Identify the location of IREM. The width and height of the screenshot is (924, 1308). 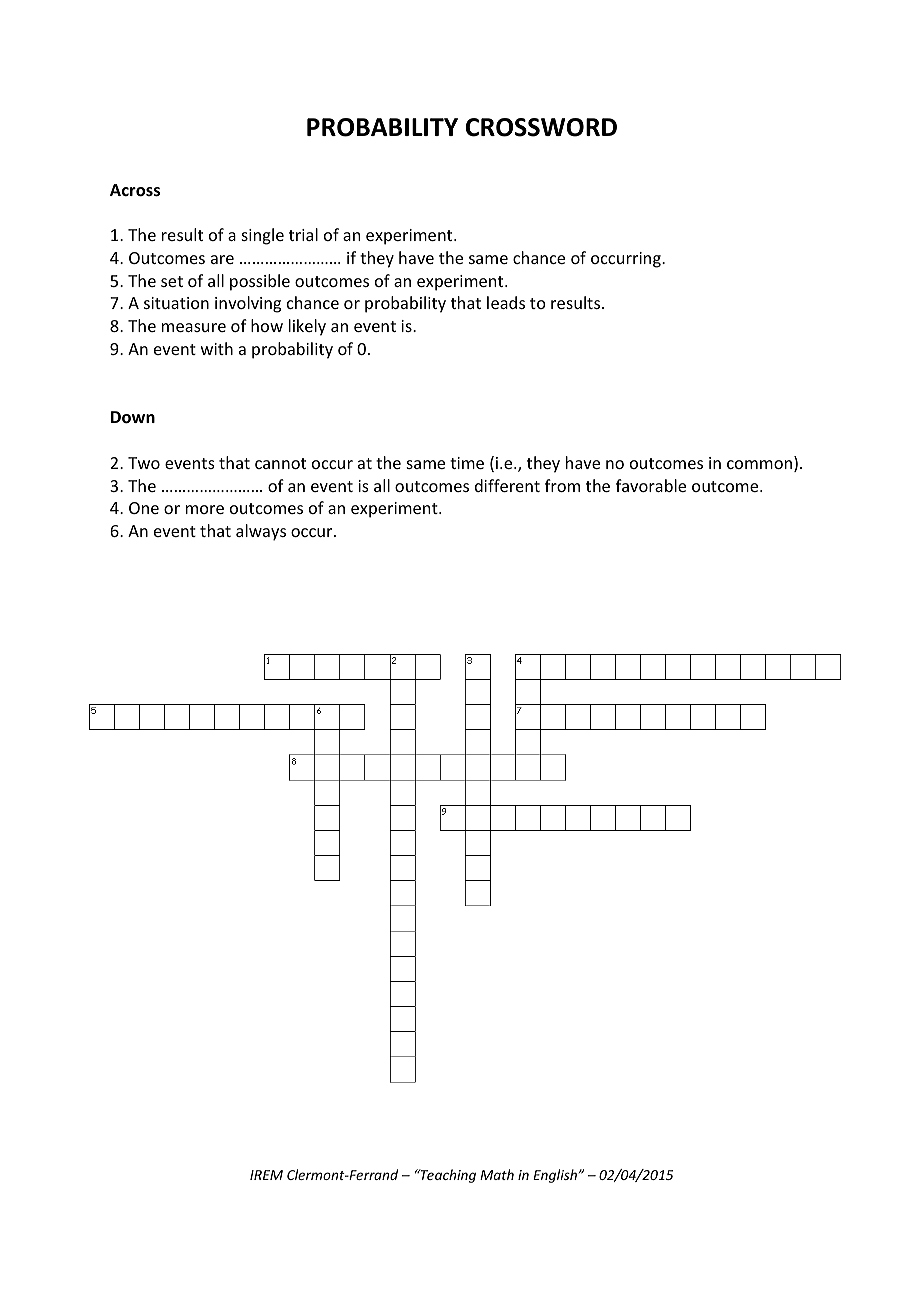
(266, 1175).
